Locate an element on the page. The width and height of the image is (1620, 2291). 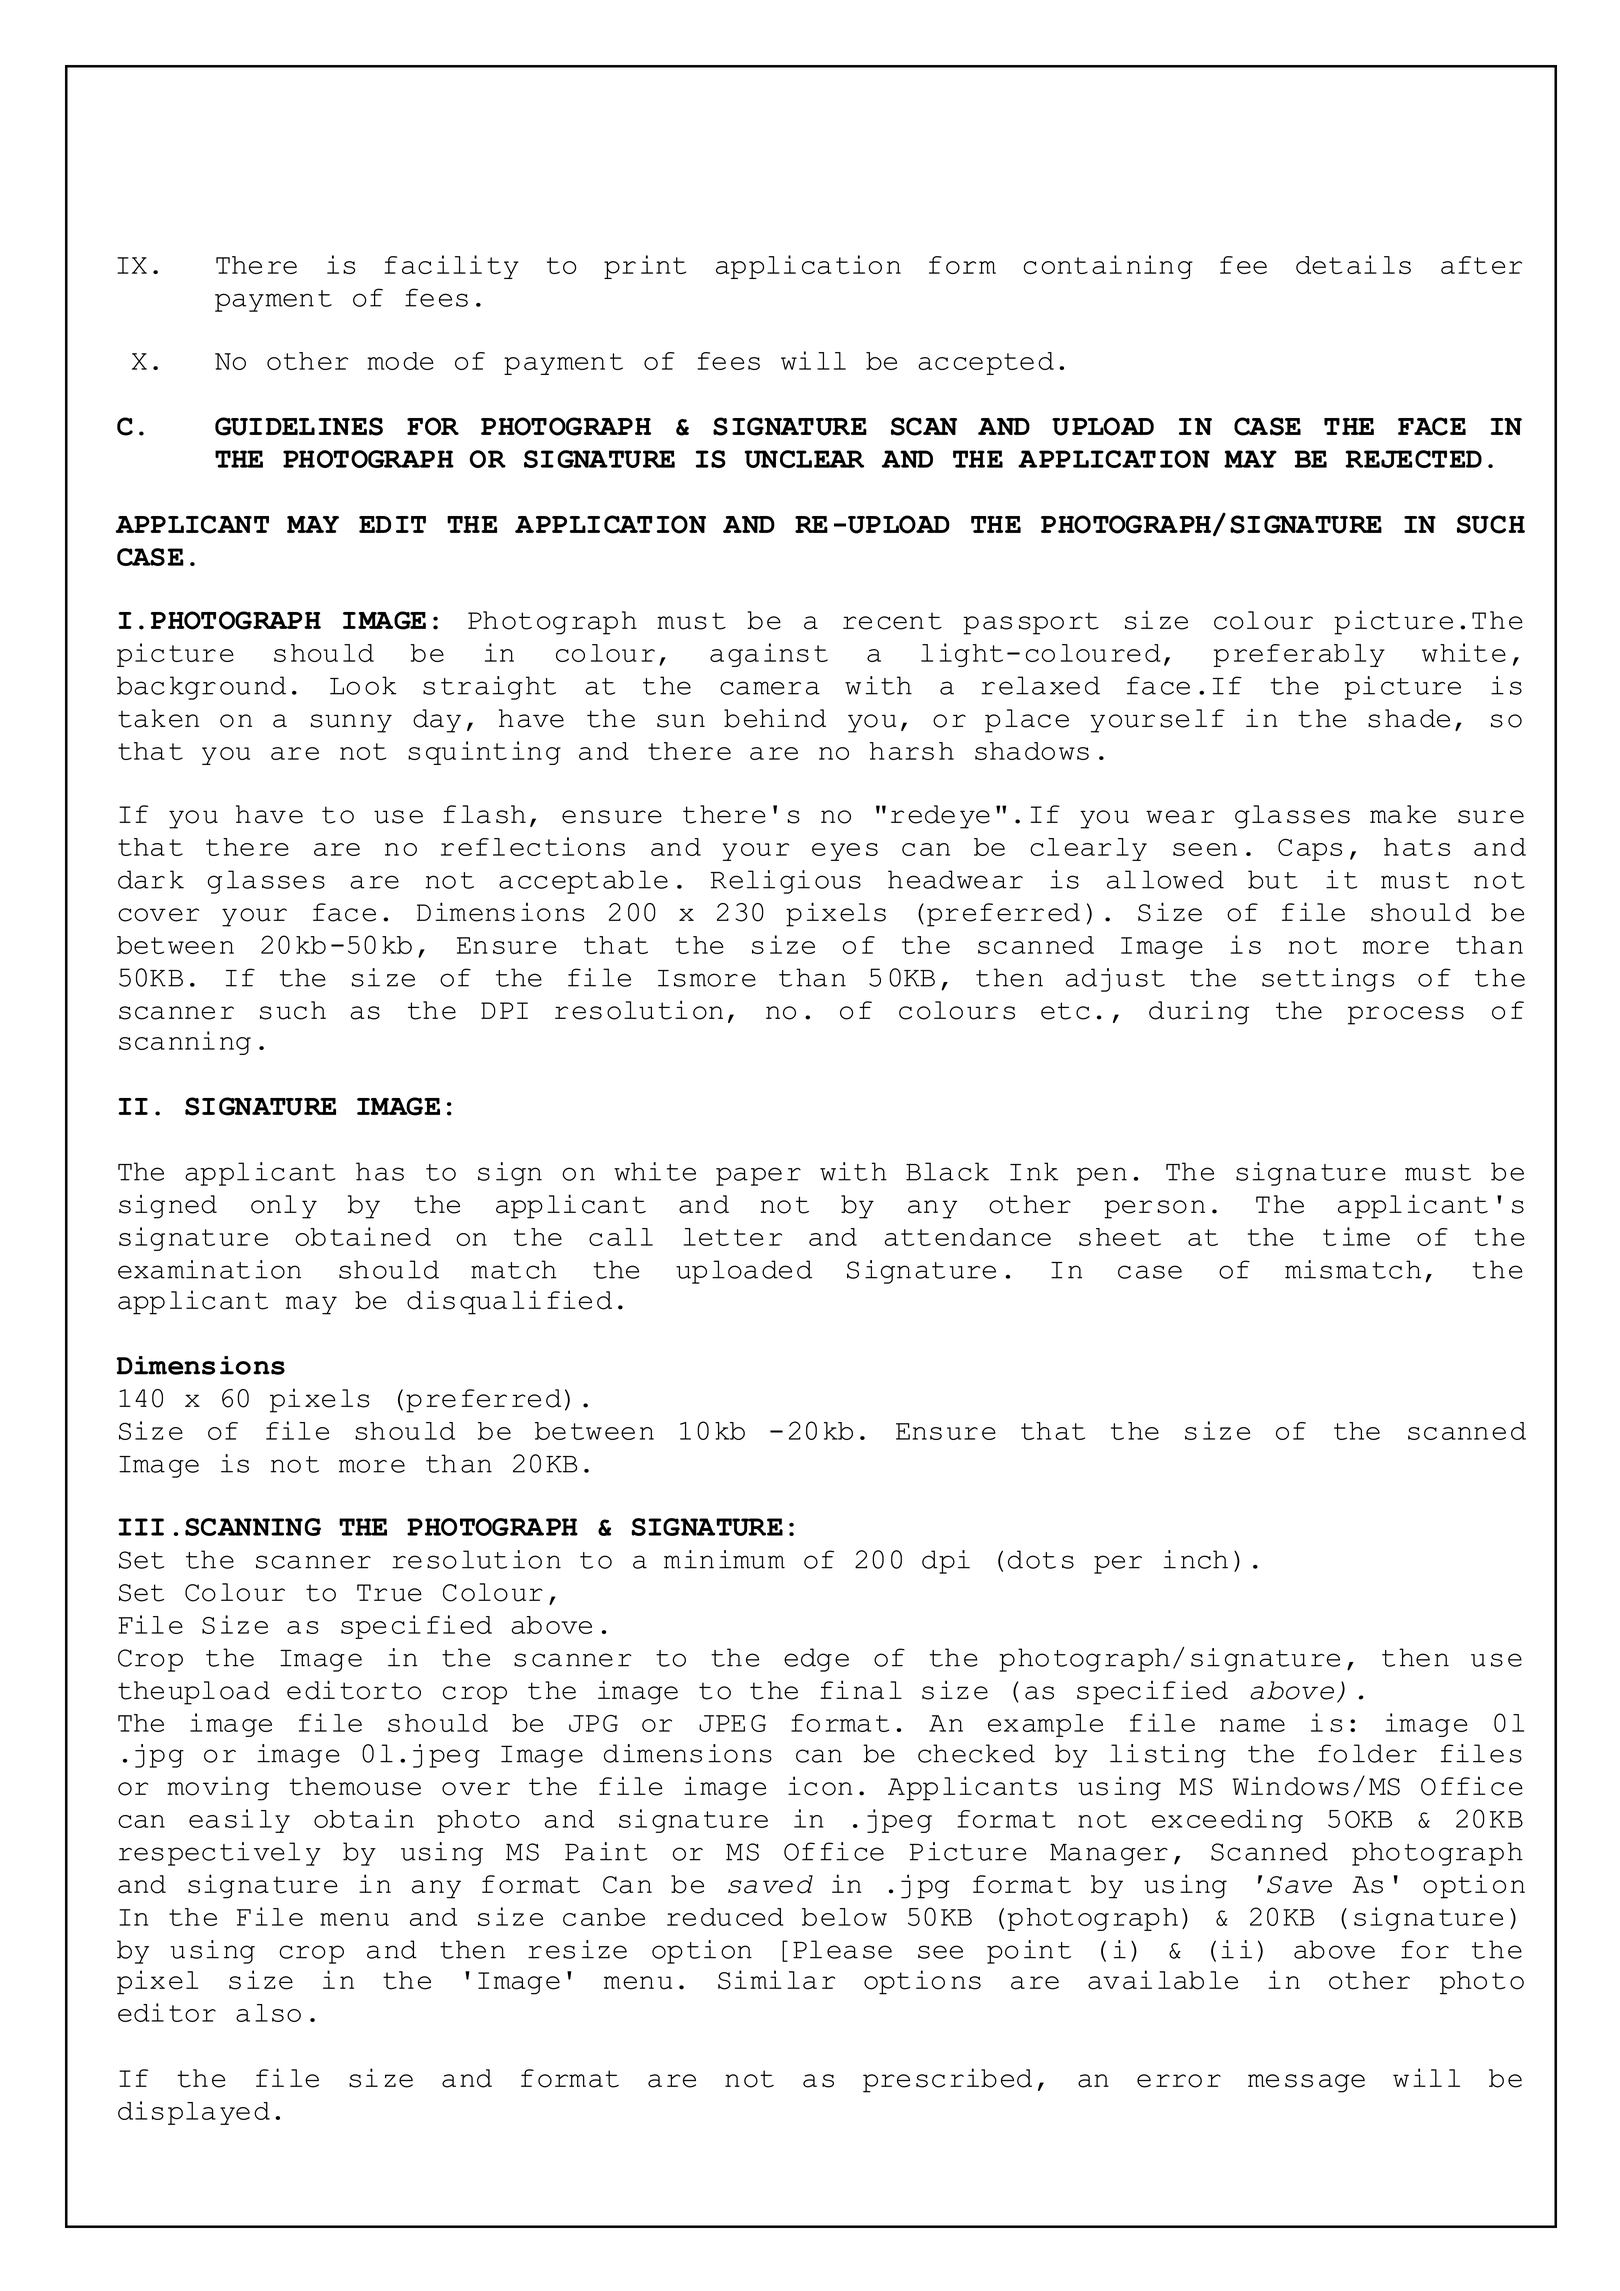
accepted is located at coordinates (986, 363).
